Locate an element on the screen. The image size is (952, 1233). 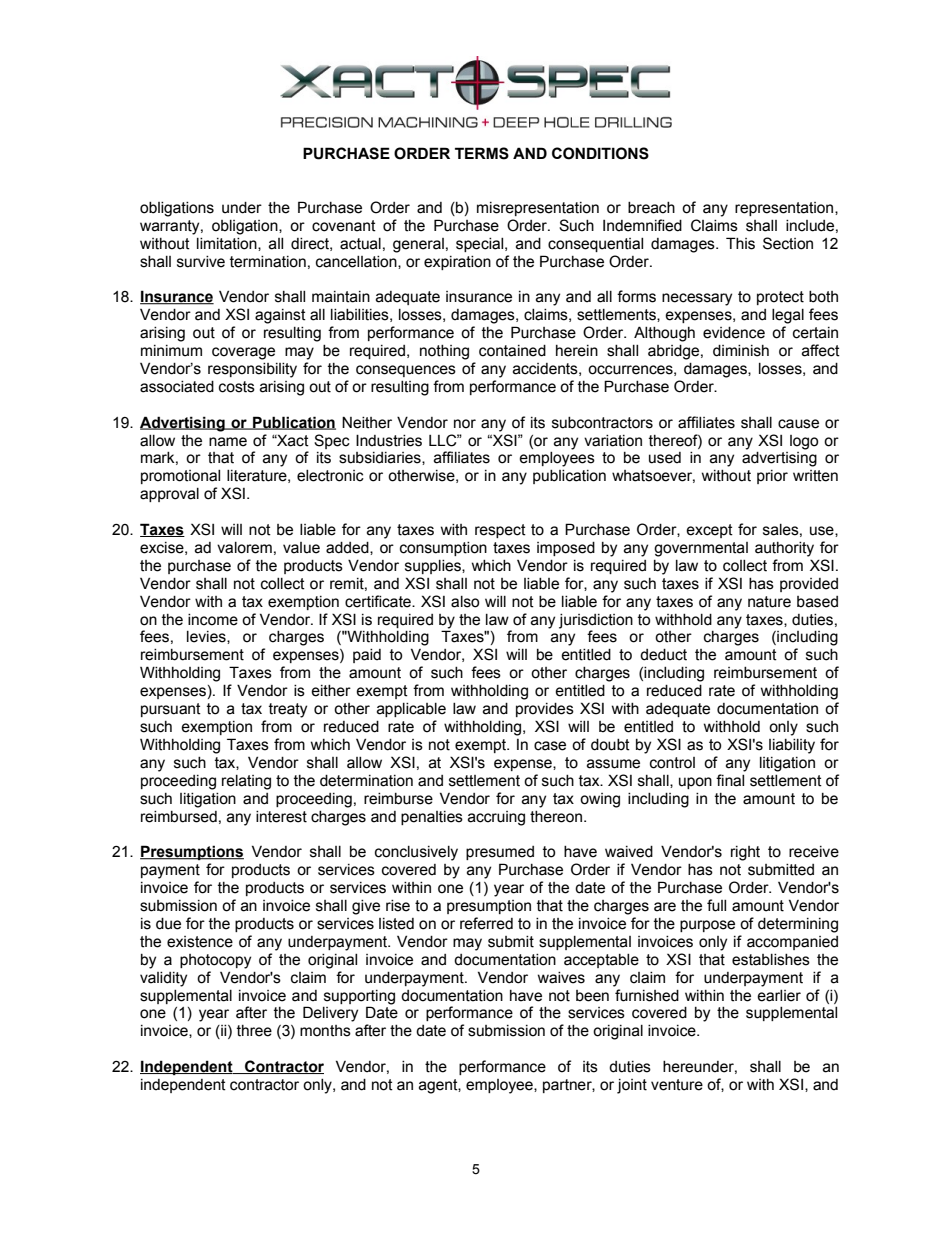
three is located at coordinates (254, 1031).
